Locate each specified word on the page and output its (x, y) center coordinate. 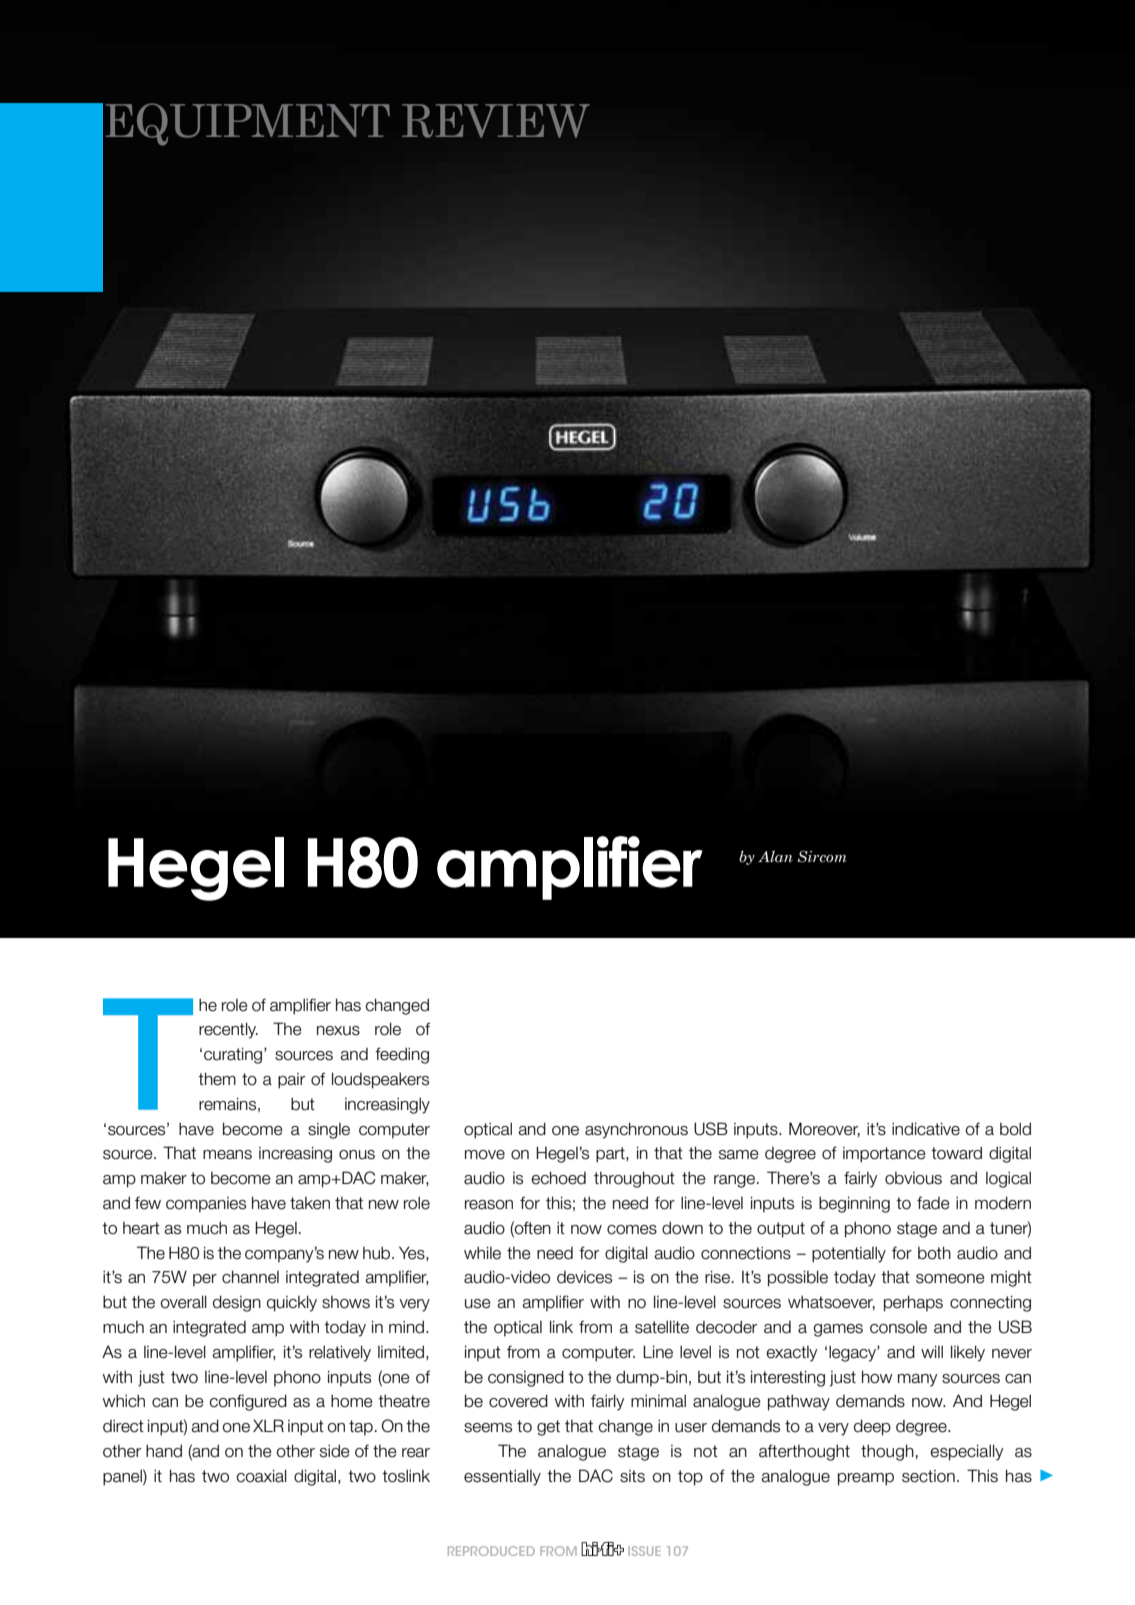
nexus (338, 1031)
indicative (926, 1129)
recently (228, 1030)
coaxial (261, 1476)
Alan (775, 857)
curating (234, 1055)
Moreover (824, 1129)
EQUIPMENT (248, 124)
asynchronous (636, 1130)
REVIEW (496, 121)
